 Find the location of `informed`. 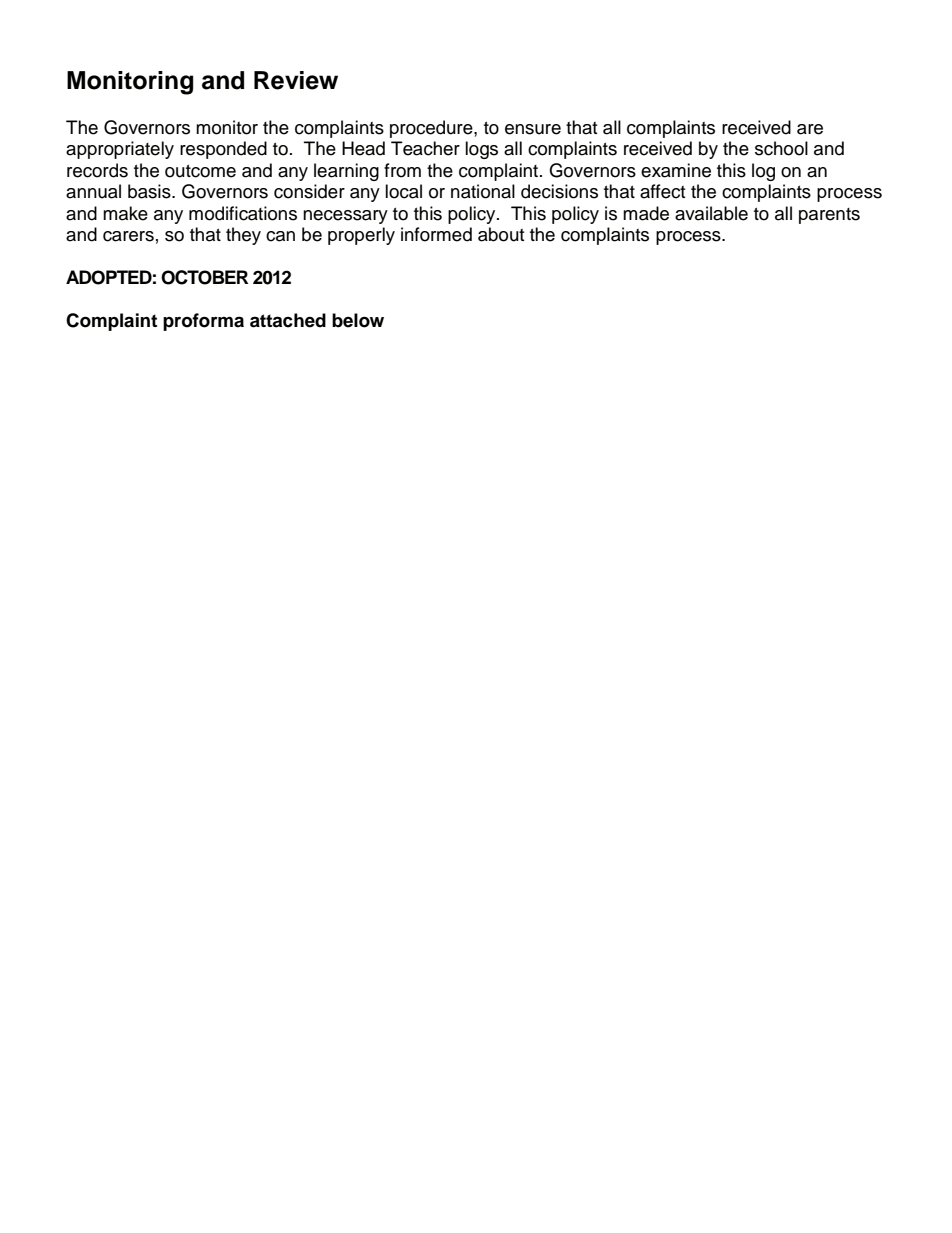

informed is located at coordinates (436, 234).
